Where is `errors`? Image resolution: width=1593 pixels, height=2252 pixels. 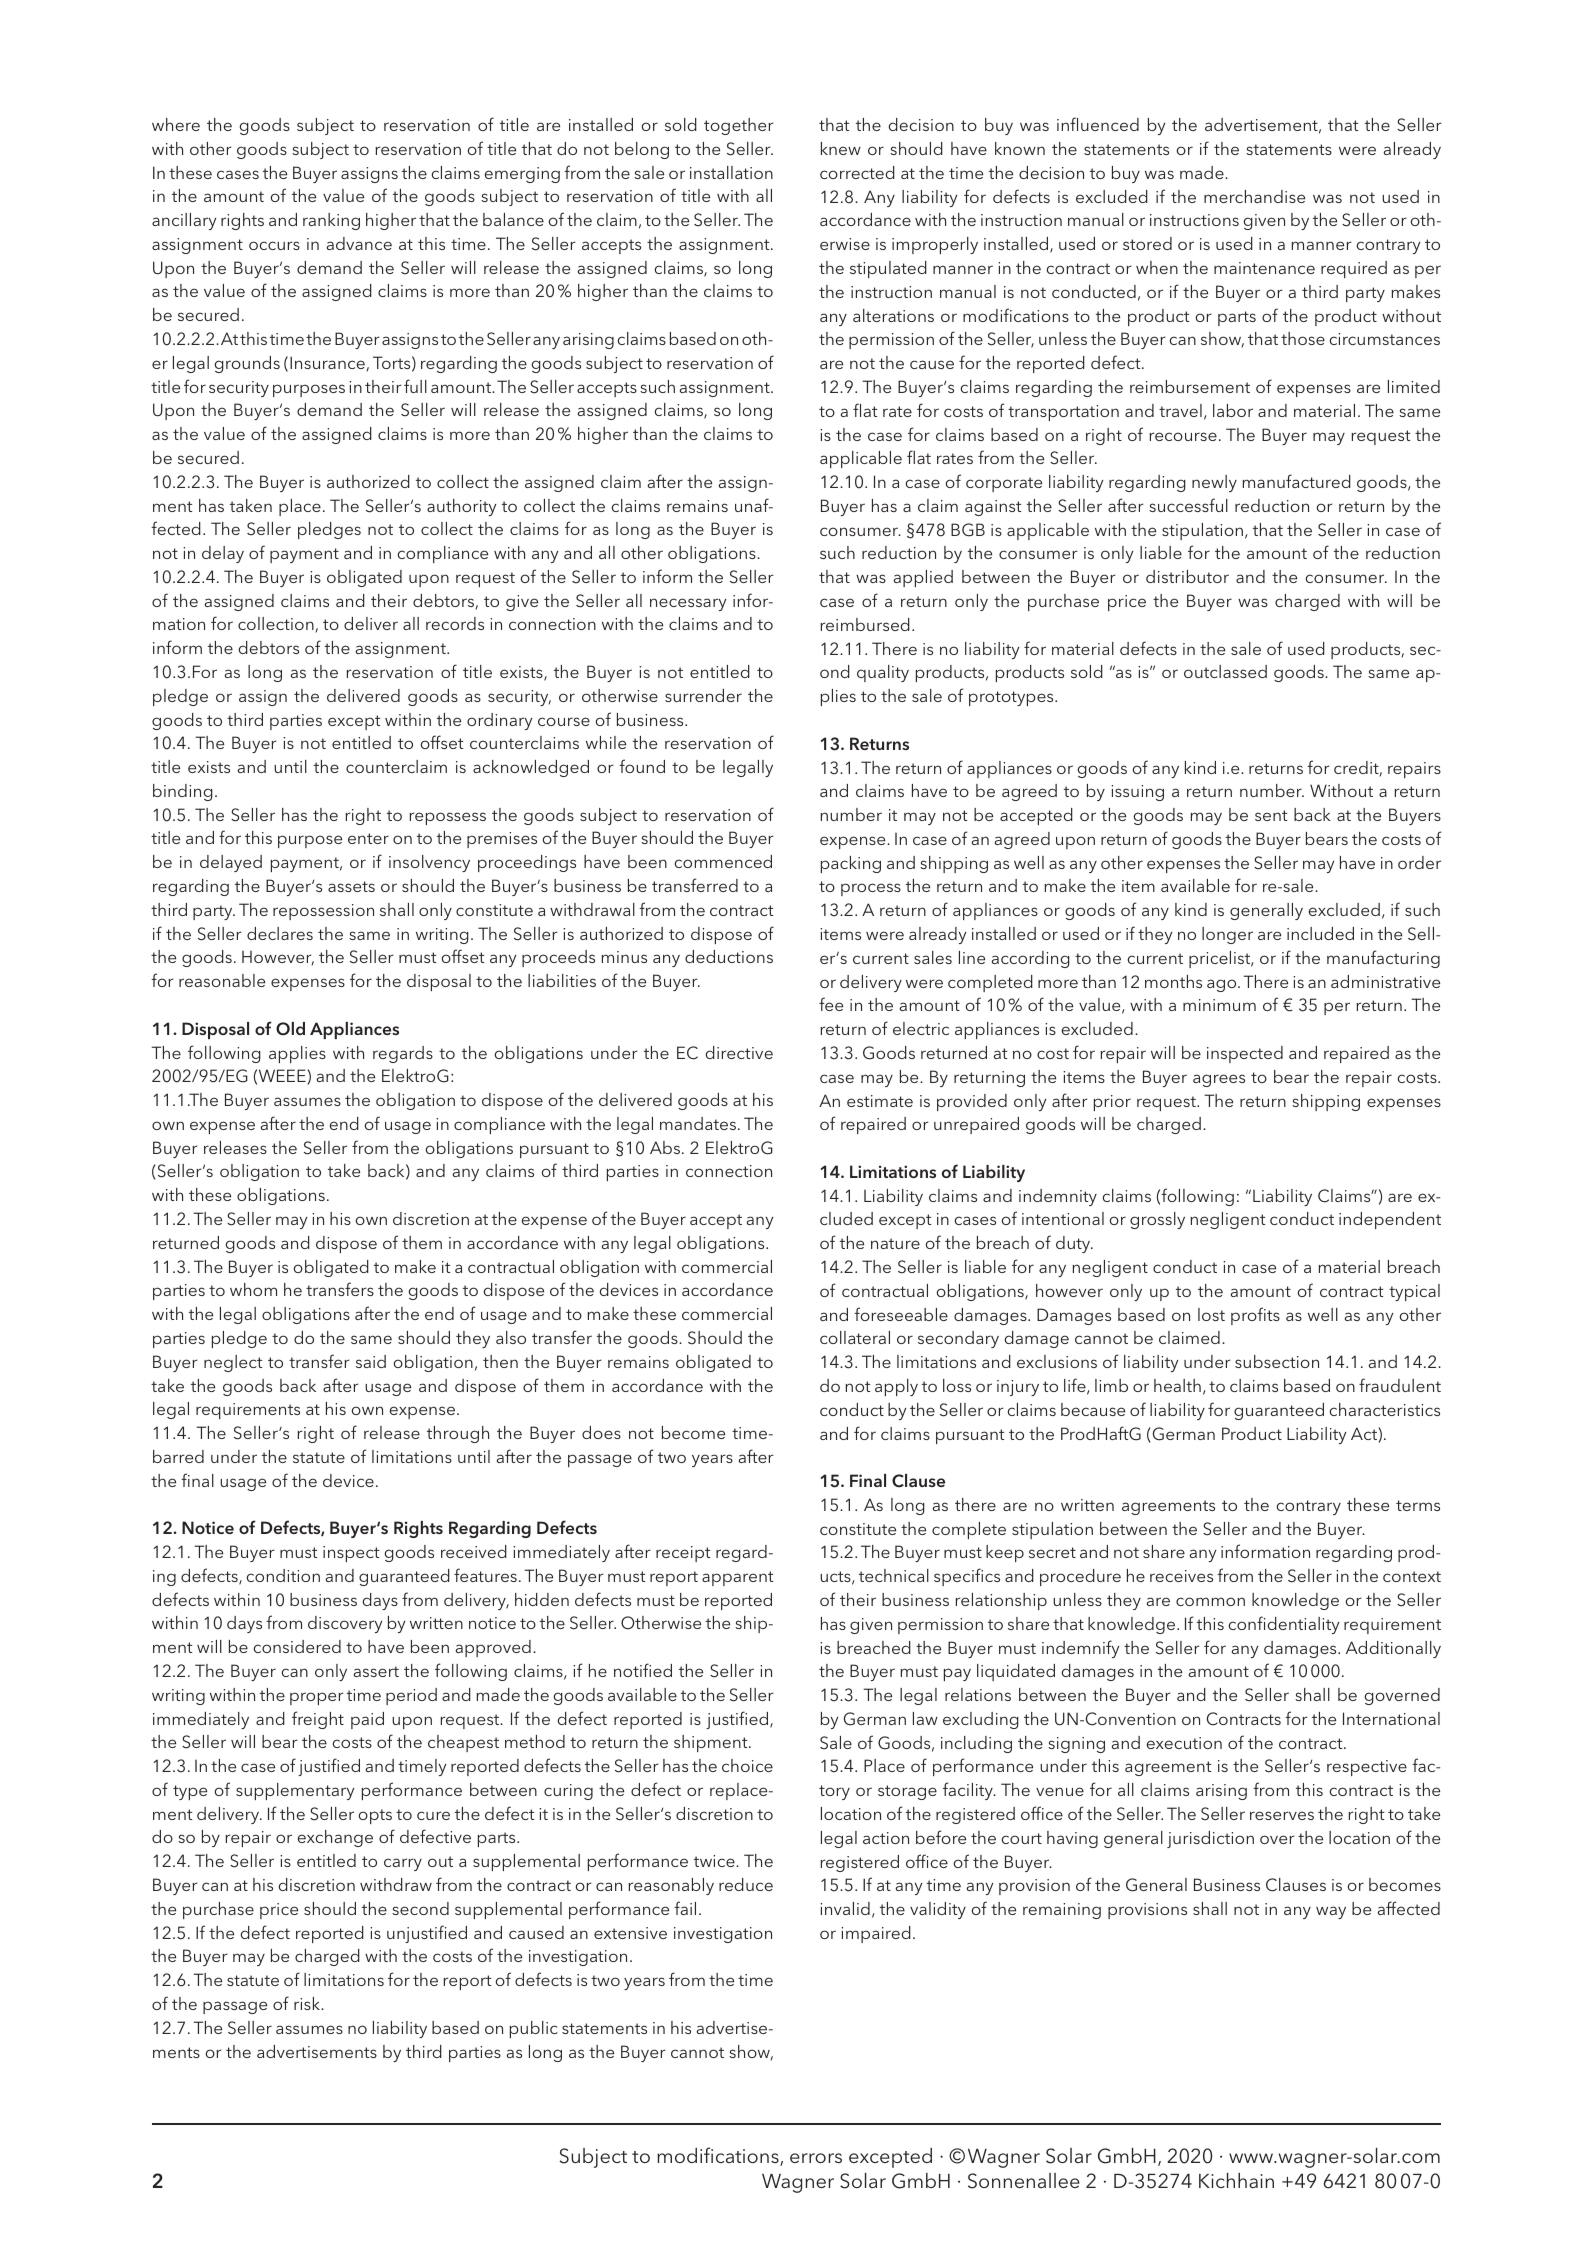 errors is located at coordinates (816, 2158).
